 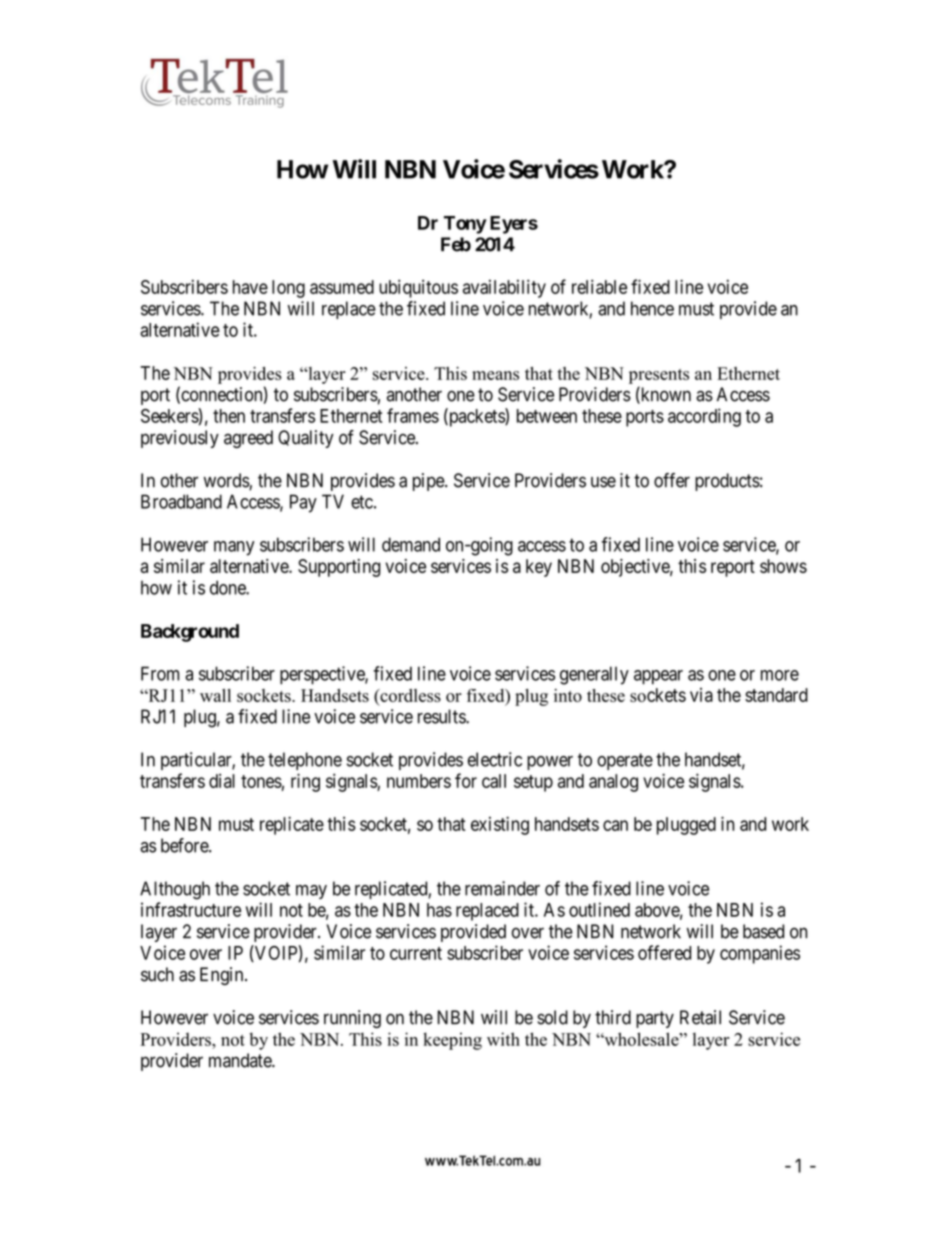 What do you see at coordinates (250, 287) in the screenshot?
I see `have` at bounding box center [250, 287].
